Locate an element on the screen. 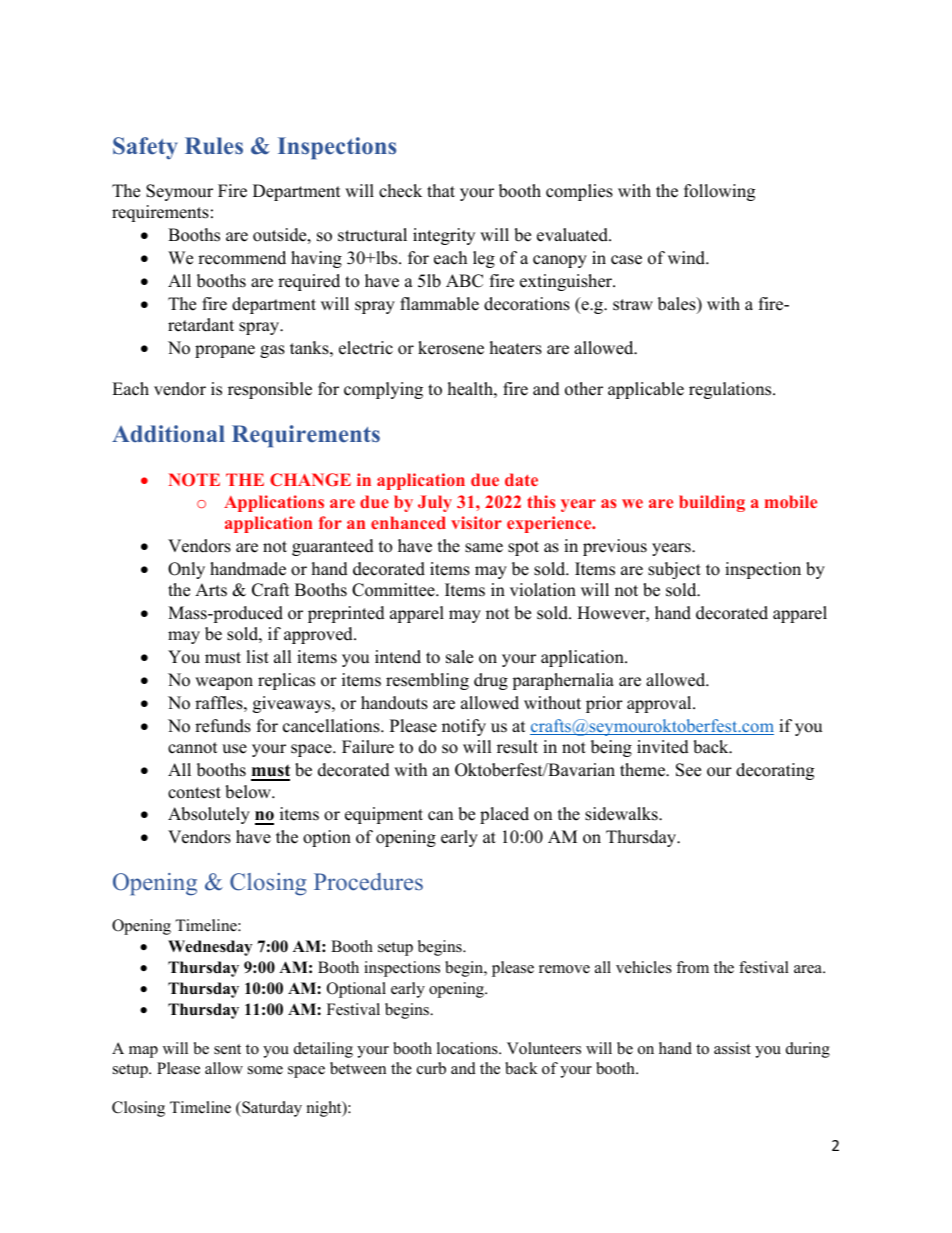 This screenshot has height=1233, width=952. that is located at coordinates (441, 190).
